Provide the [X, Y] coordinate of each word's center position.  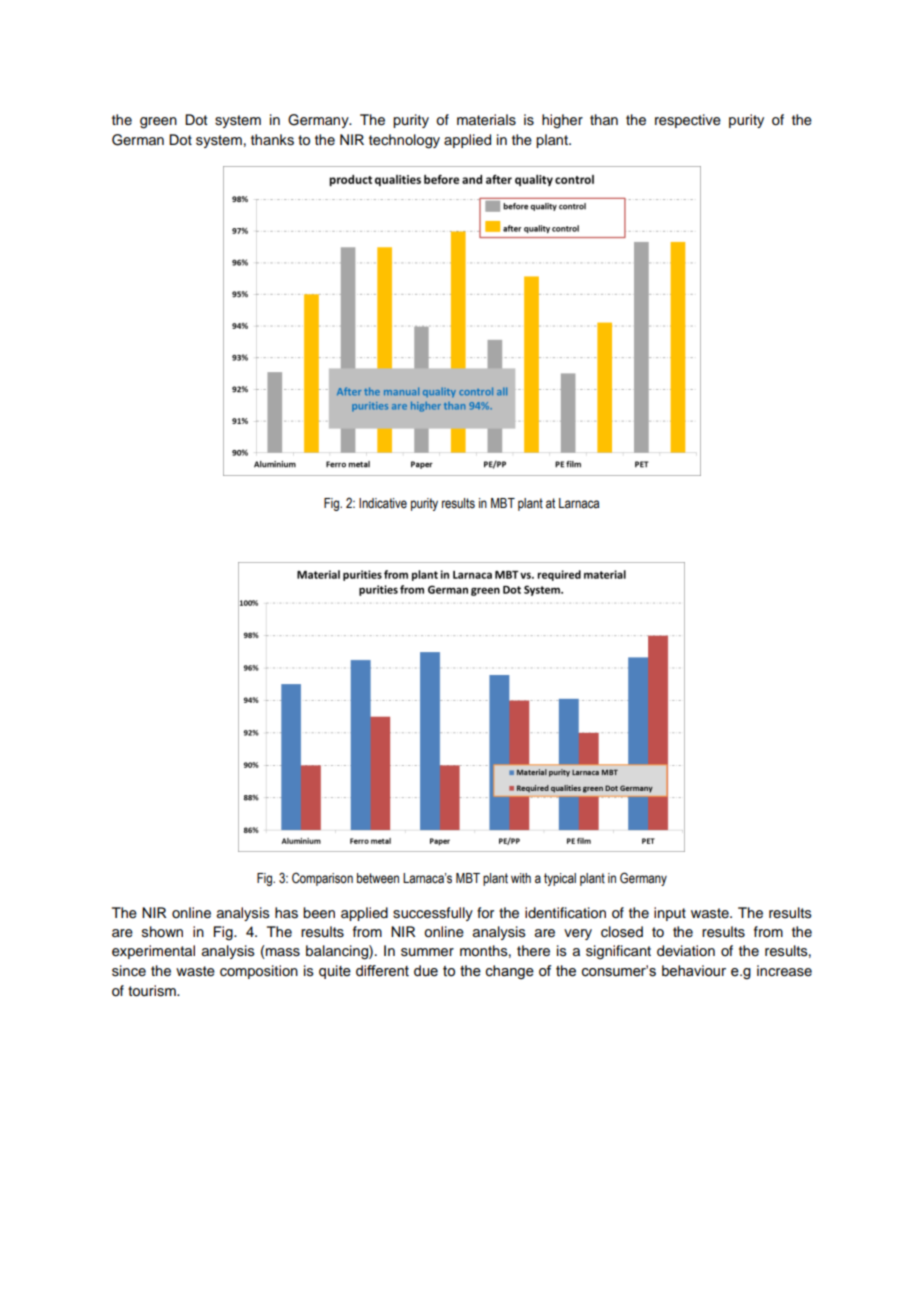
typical [560, 879]
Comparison [322, 879]
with [521, 878]
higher [562, 121]
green [158, 123]
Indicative [383, 503]
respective [688, 121]
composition [259, 972]
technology [404, 141]
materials [486, 120]
